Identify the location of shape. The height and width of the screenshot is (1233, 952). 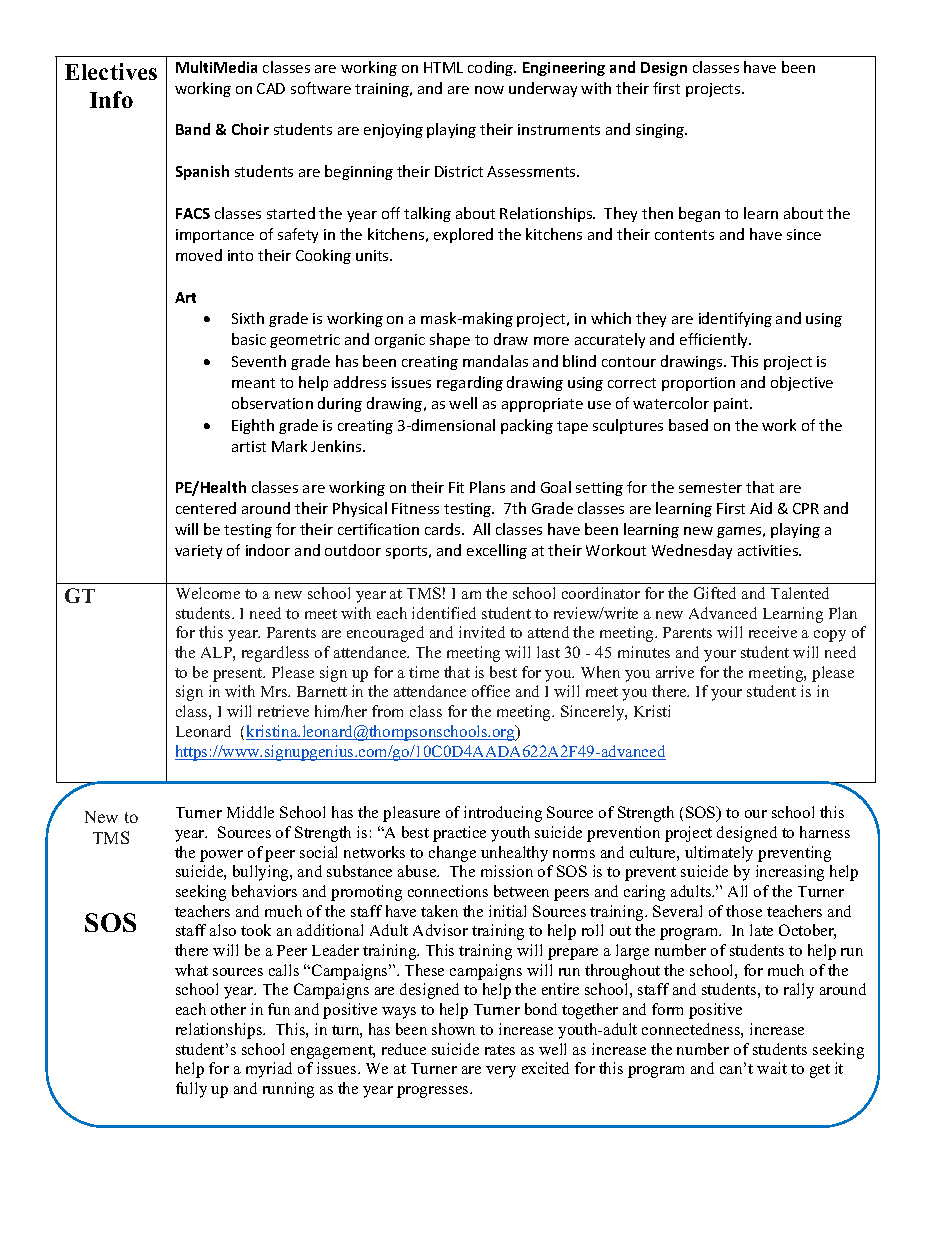
(450, 340).
